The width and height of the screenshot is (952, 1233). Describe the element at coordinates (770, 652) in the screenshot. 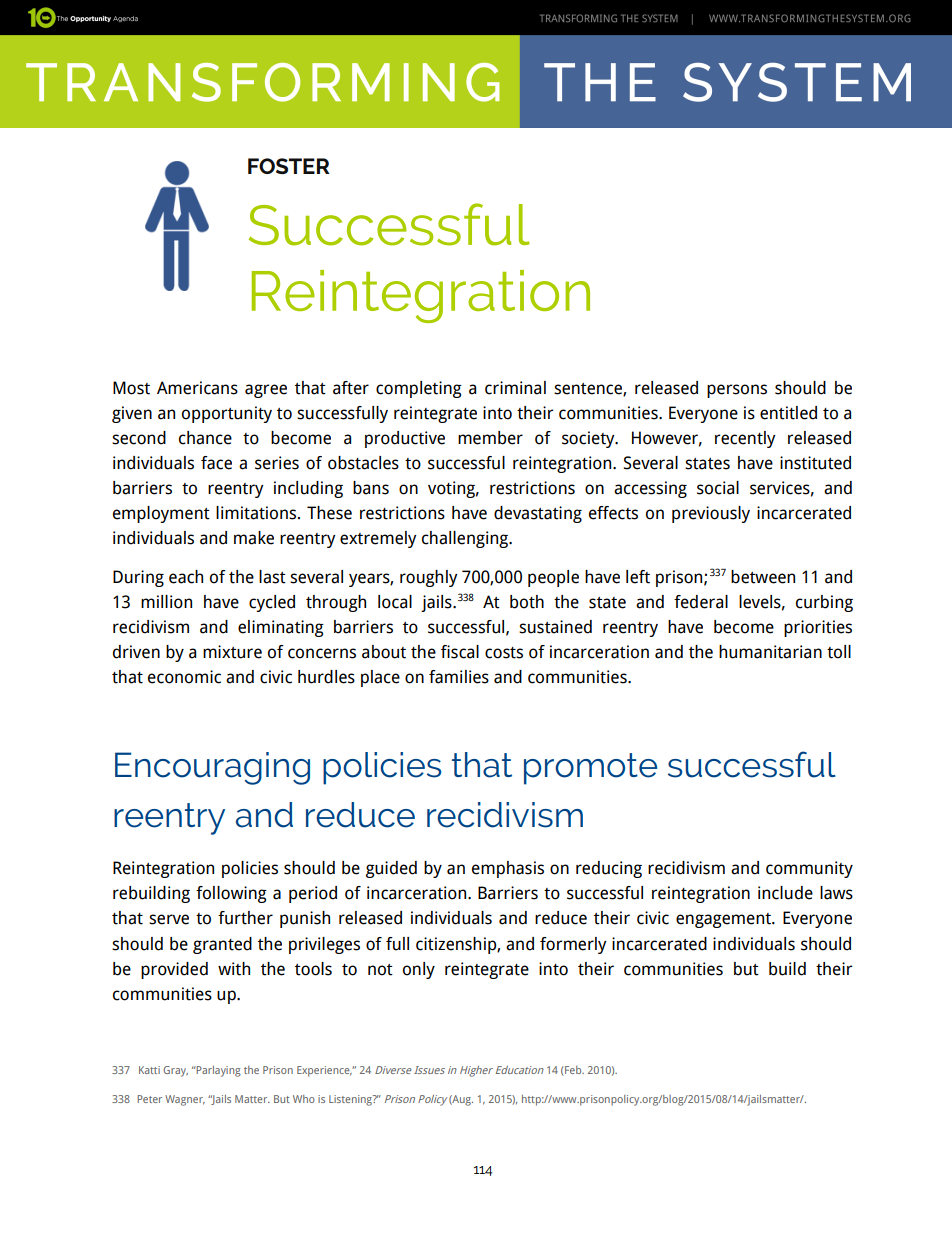

I see `humanitarian` at that location.
